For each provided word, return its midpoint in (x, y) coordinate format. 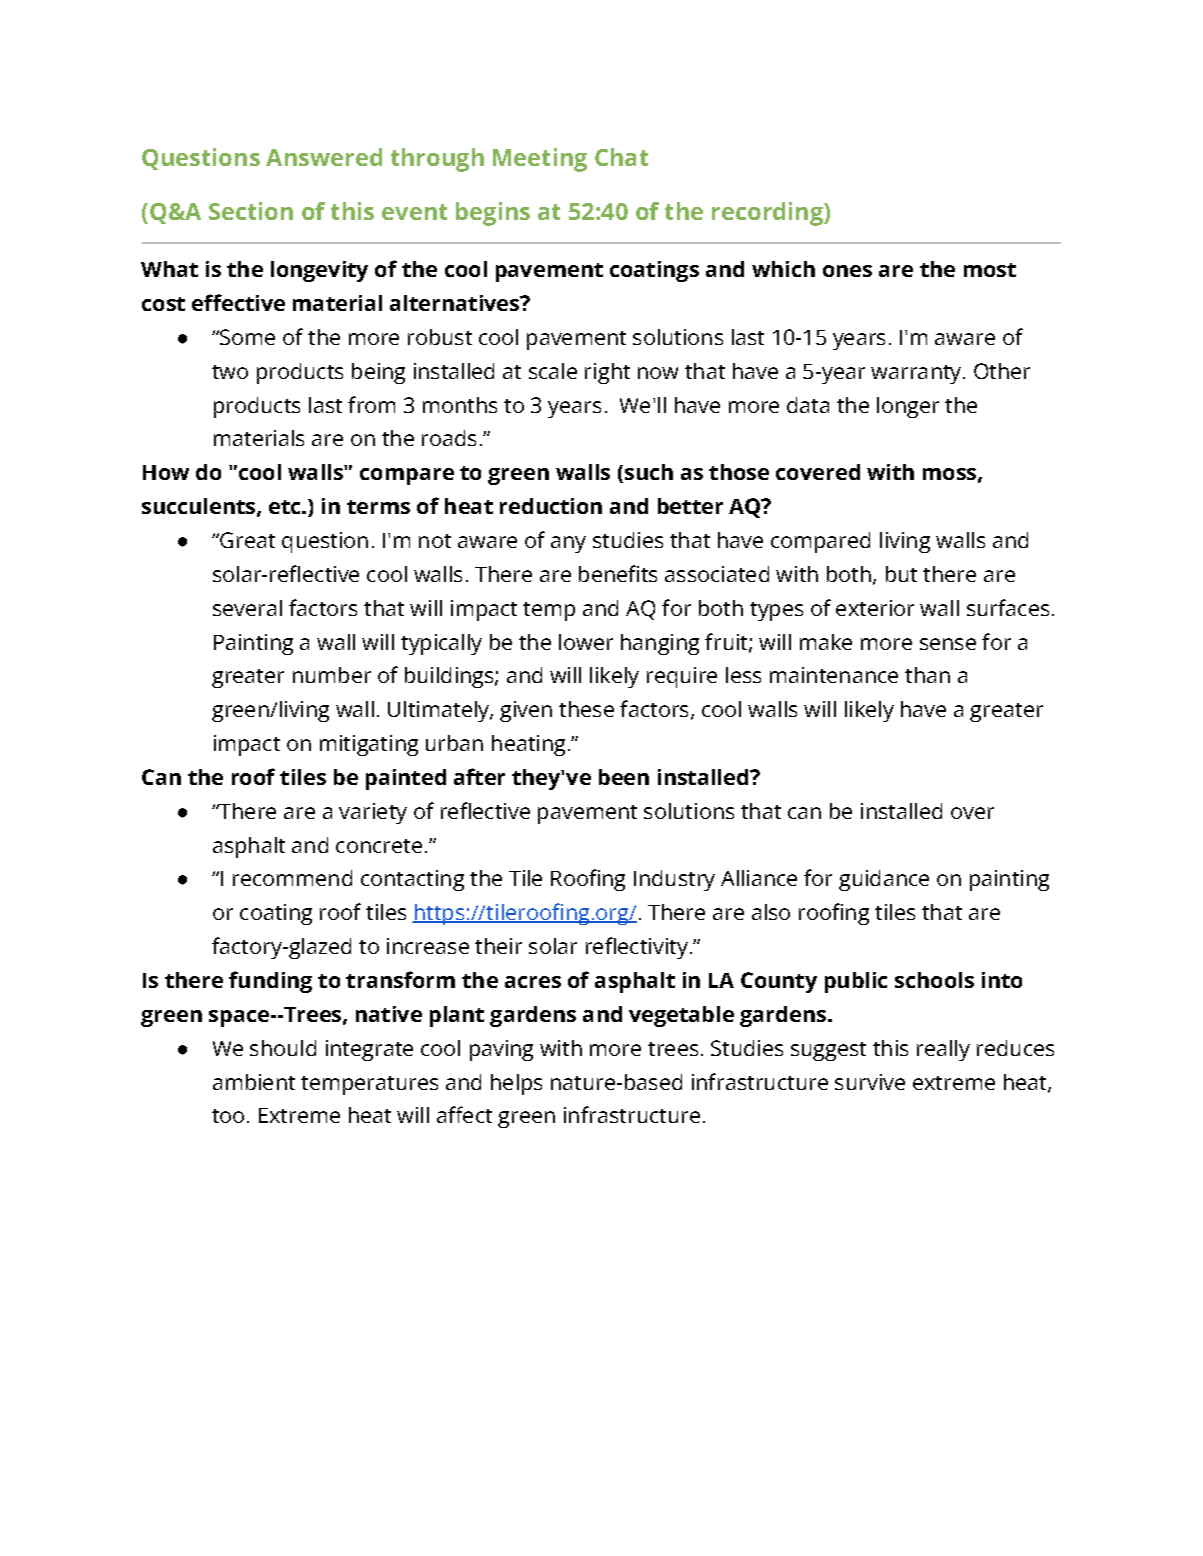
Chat (621, 157)
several (247, 608)
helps (516, 1084)
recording (768, 214)
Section (251, 211)
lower (586, 642)
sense (948, 644)
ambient (254, 1082)
